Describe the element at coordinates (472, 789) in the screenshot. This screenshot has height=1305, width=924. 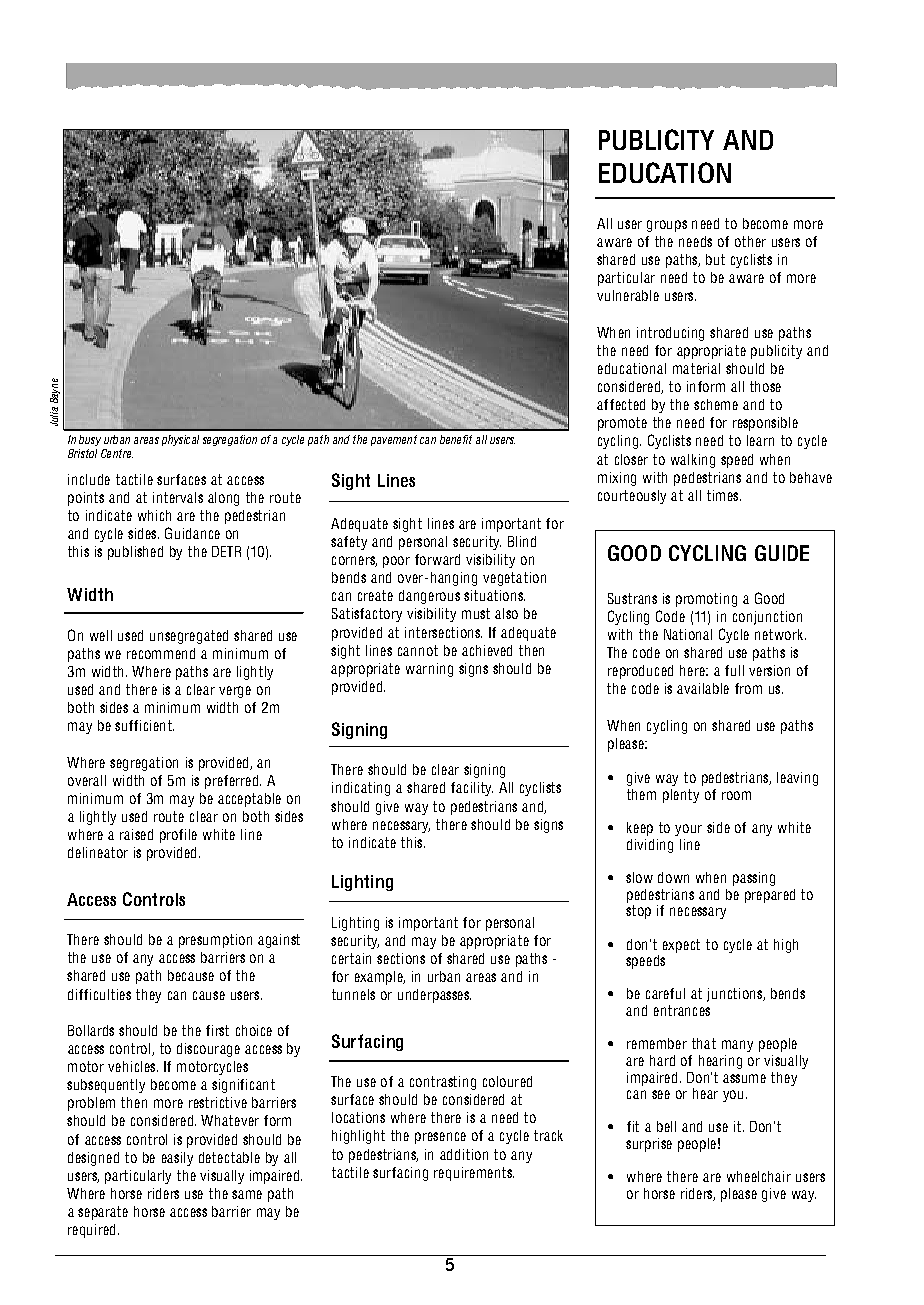
I see `facility` at that location.
